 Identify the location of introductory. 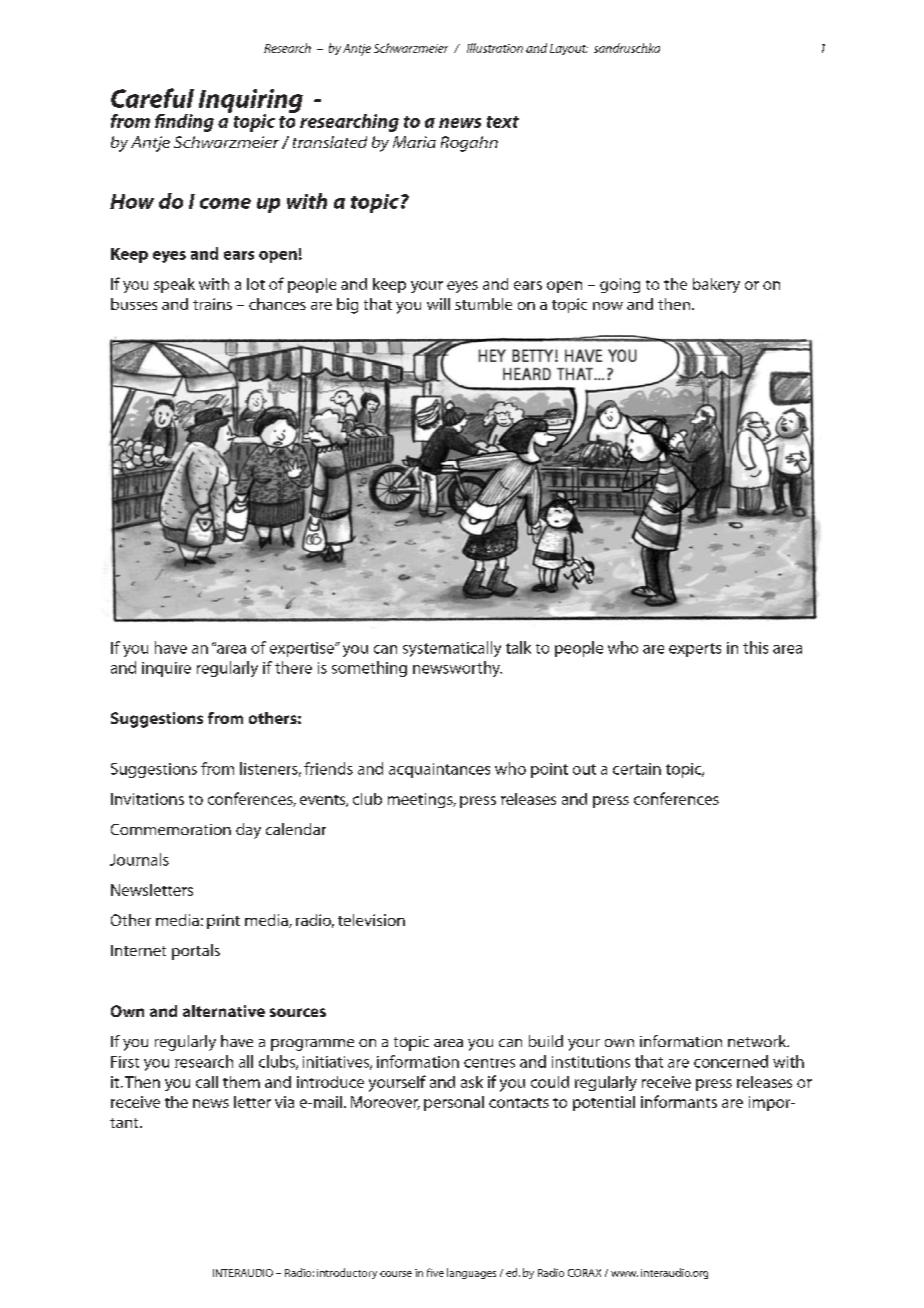
(347, 1273).
